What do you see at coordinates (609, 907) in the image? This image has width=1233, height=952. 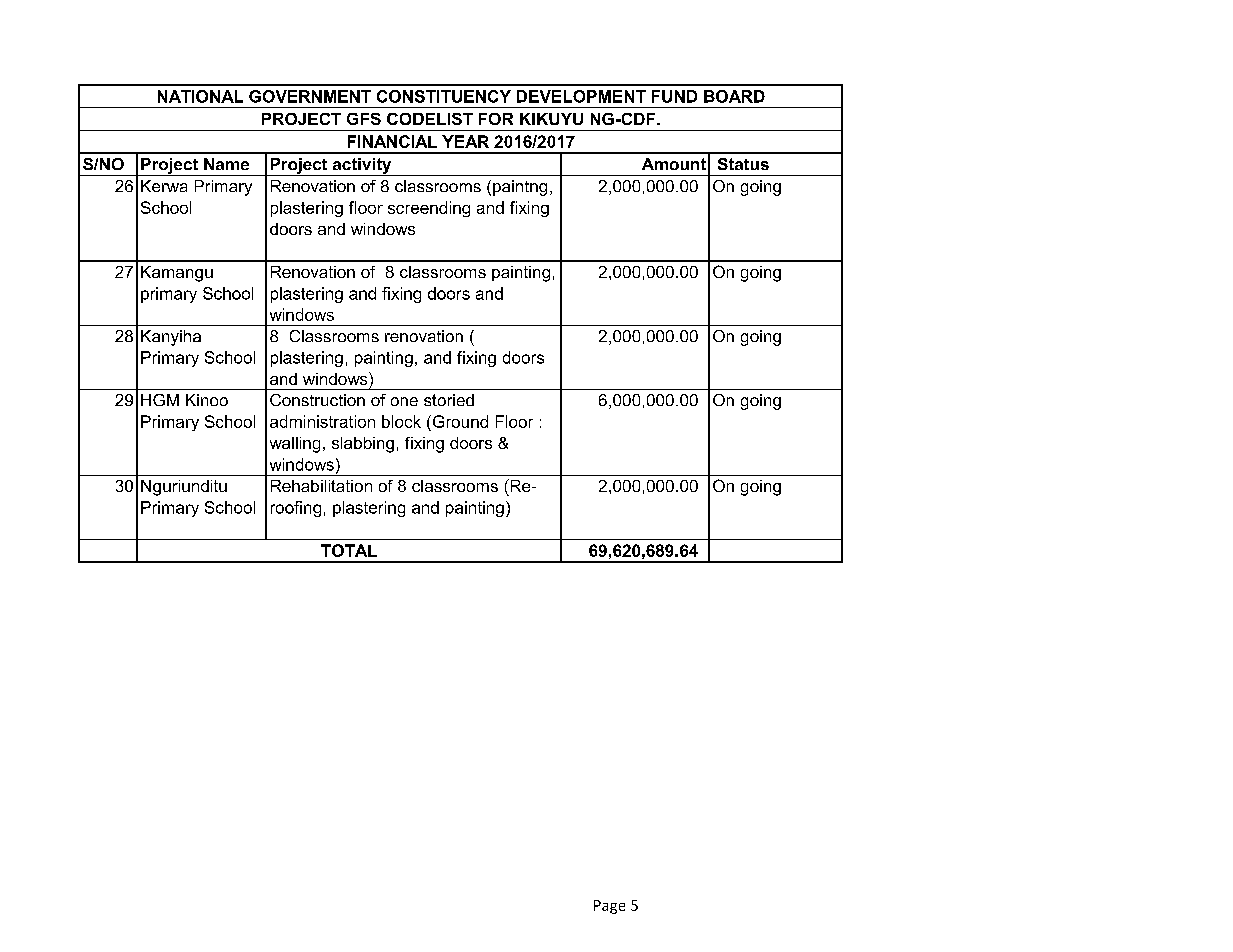 I see `Page` at bounding box center [609, 907].
